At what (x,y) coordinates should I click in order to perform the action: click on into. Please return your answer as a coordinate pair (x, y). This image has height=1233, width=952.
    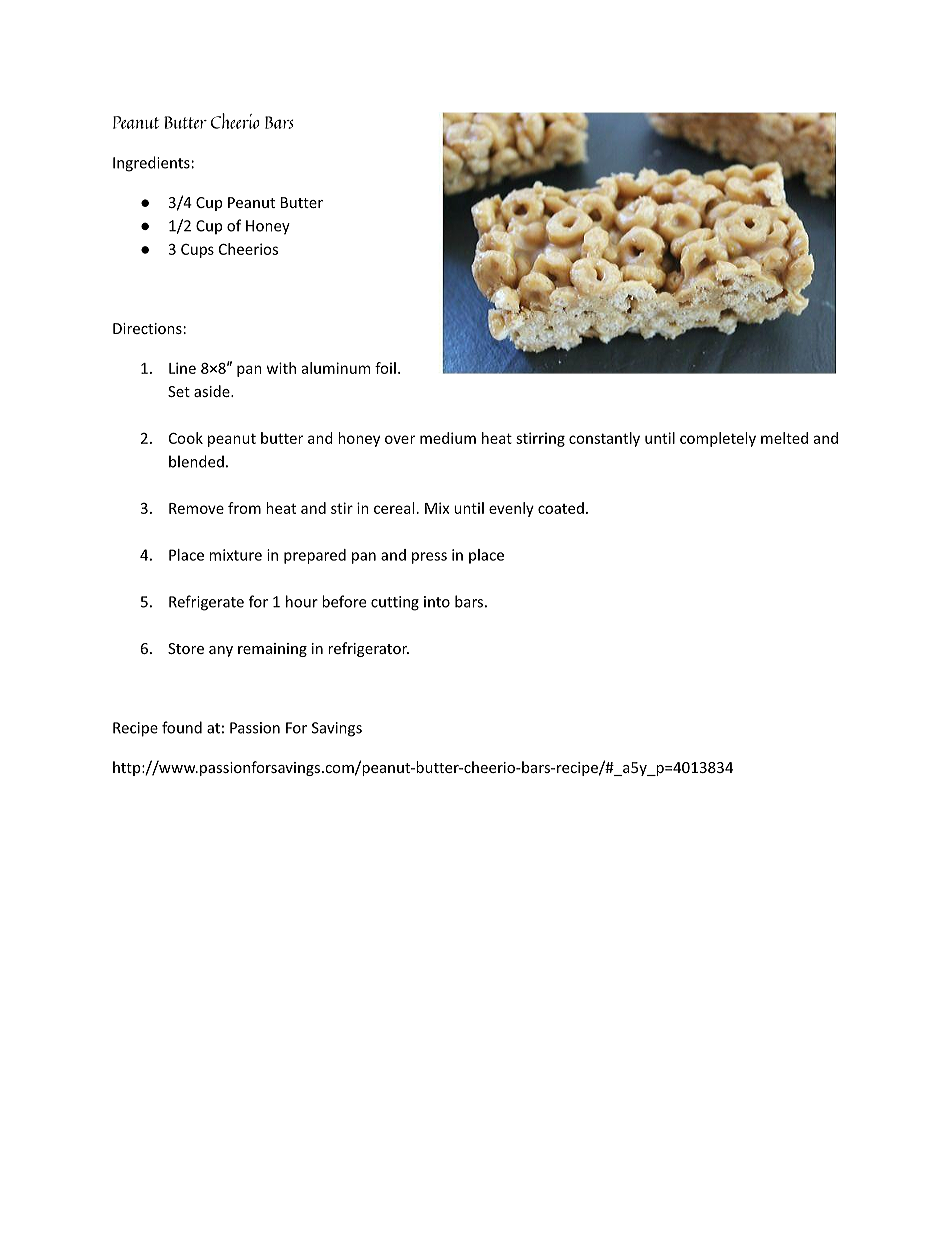
    Looking at the image, I should click on (437, 602).
